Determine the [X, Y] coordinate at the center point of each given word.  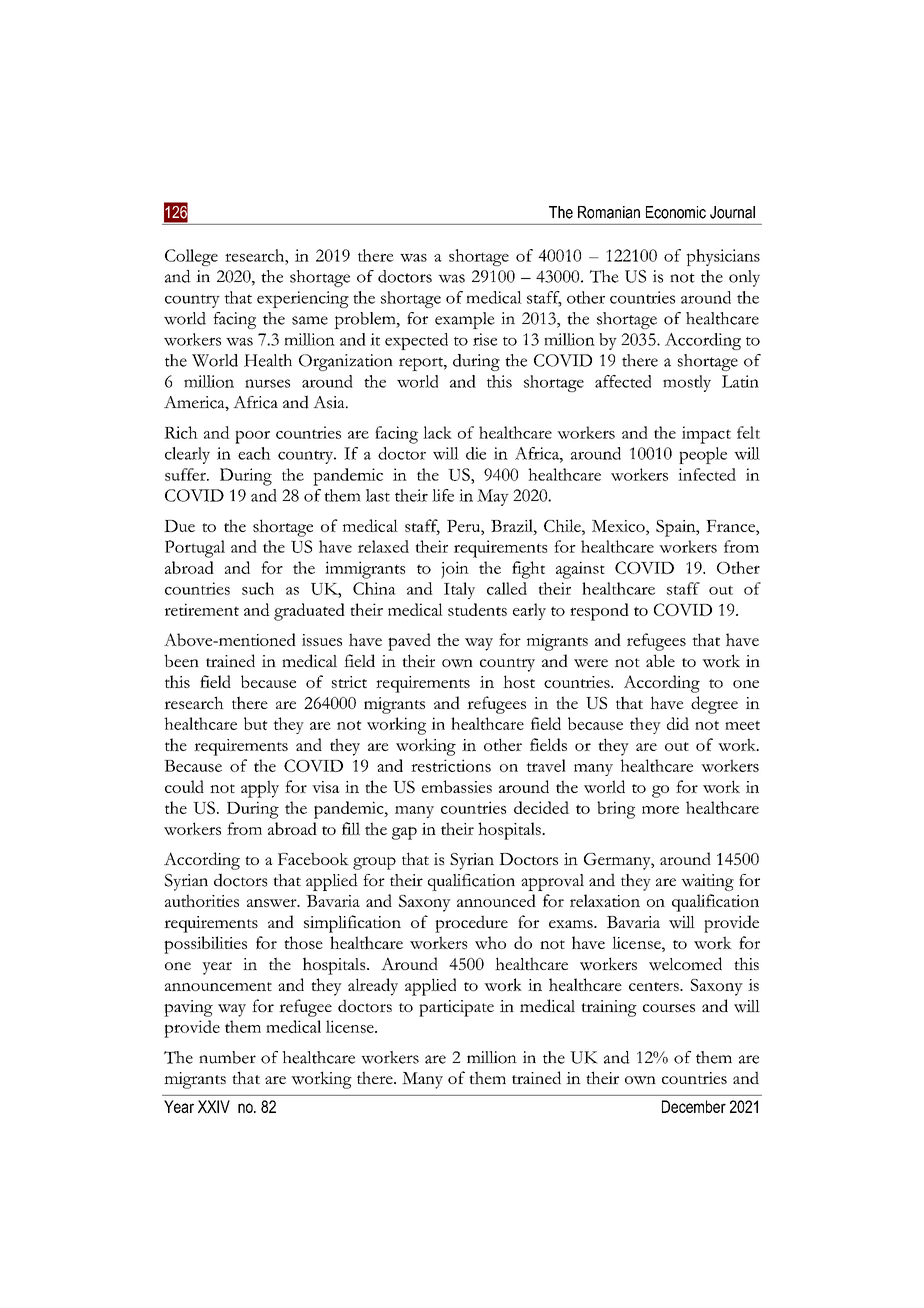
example [465, 320]
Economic [676, 212]
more [660, 809]
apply [260, 789]
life [443, 495]
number [227, 1057]
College [191, 257]
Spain [677, 528]
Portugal [195, 549]
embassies [457, 786]
